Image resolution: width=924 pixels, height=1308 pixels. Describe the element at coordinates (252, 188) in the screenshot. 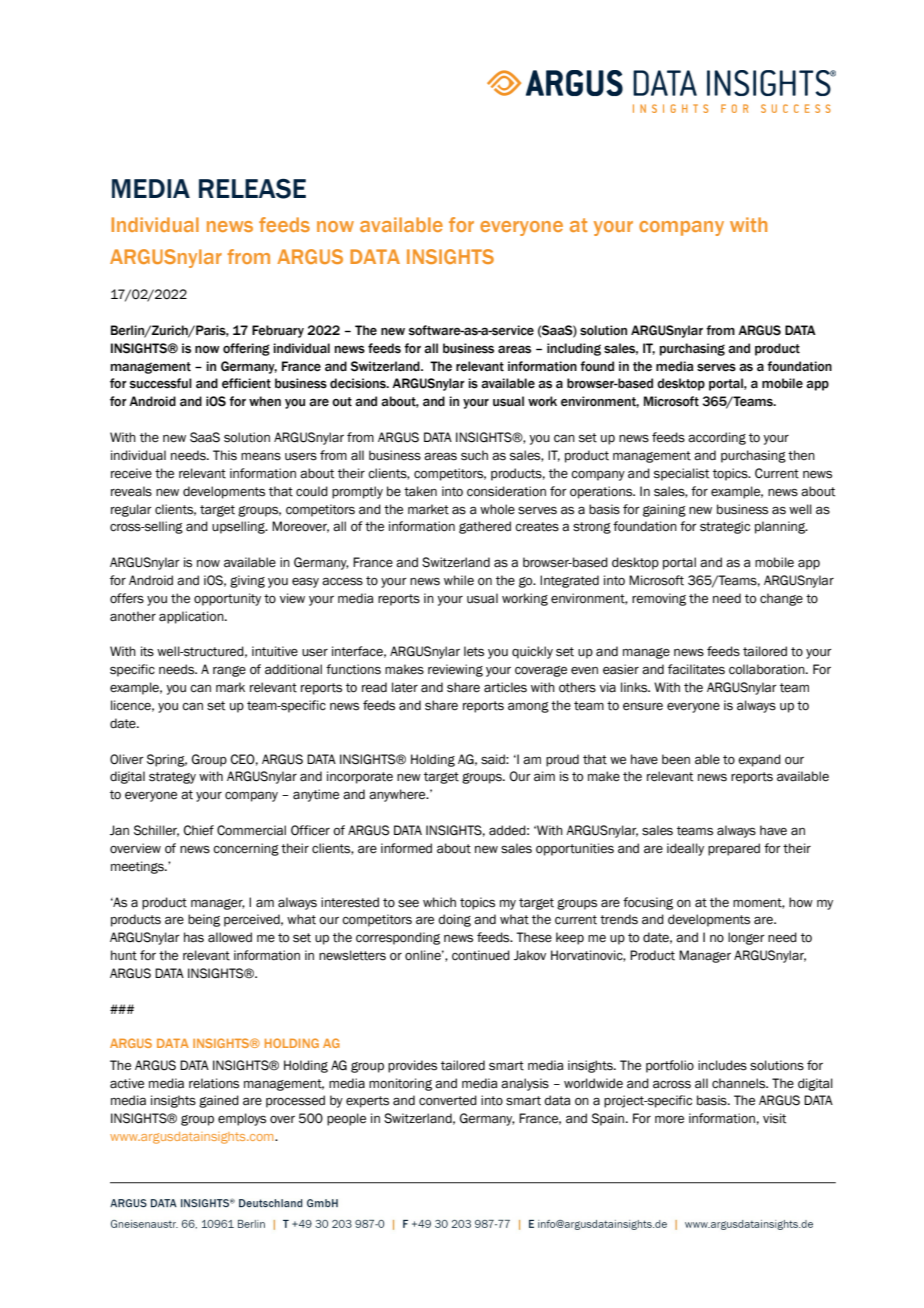

I see `RELEASE` at that location.
